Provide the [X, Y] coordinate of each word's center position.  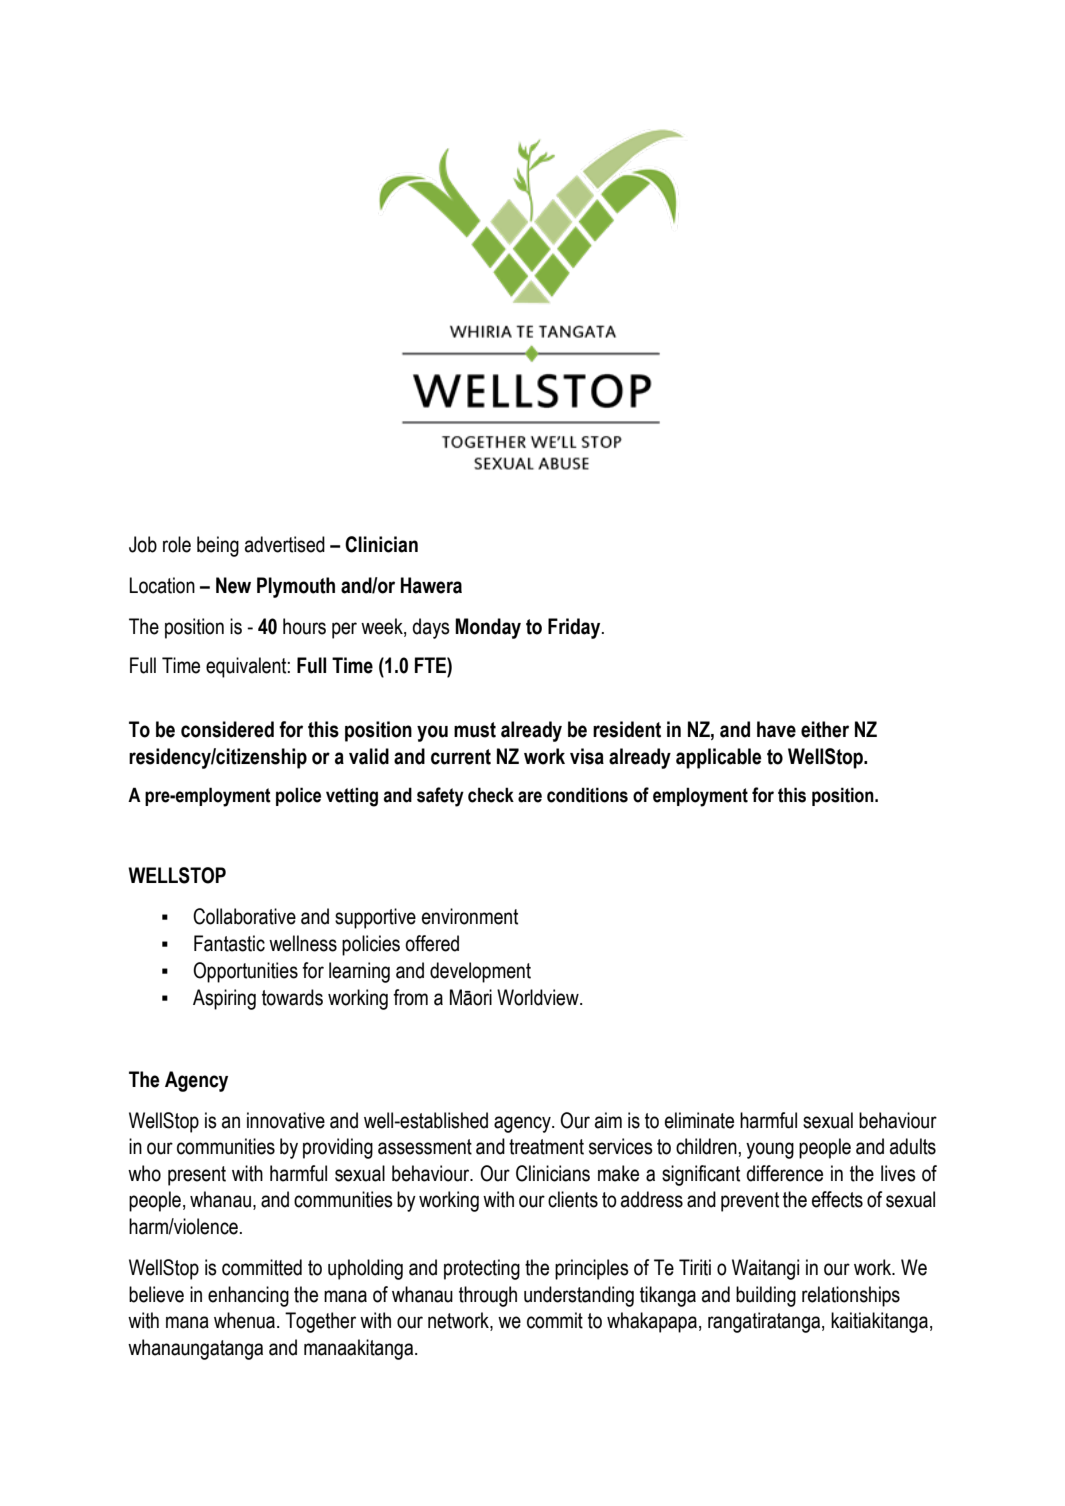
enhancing [248, 1296]
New [233, 585]
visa [587, 756]
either [825, 729]
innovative [286, 1120]
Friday [575, 628]
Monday [488, 628]
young [770, 1150]
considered [227, 729]
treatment [546, 1147]
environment [470, 916]
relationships [851, 1296]
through [488, 1296]
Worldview [539, 997]
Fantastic [229, 943]
